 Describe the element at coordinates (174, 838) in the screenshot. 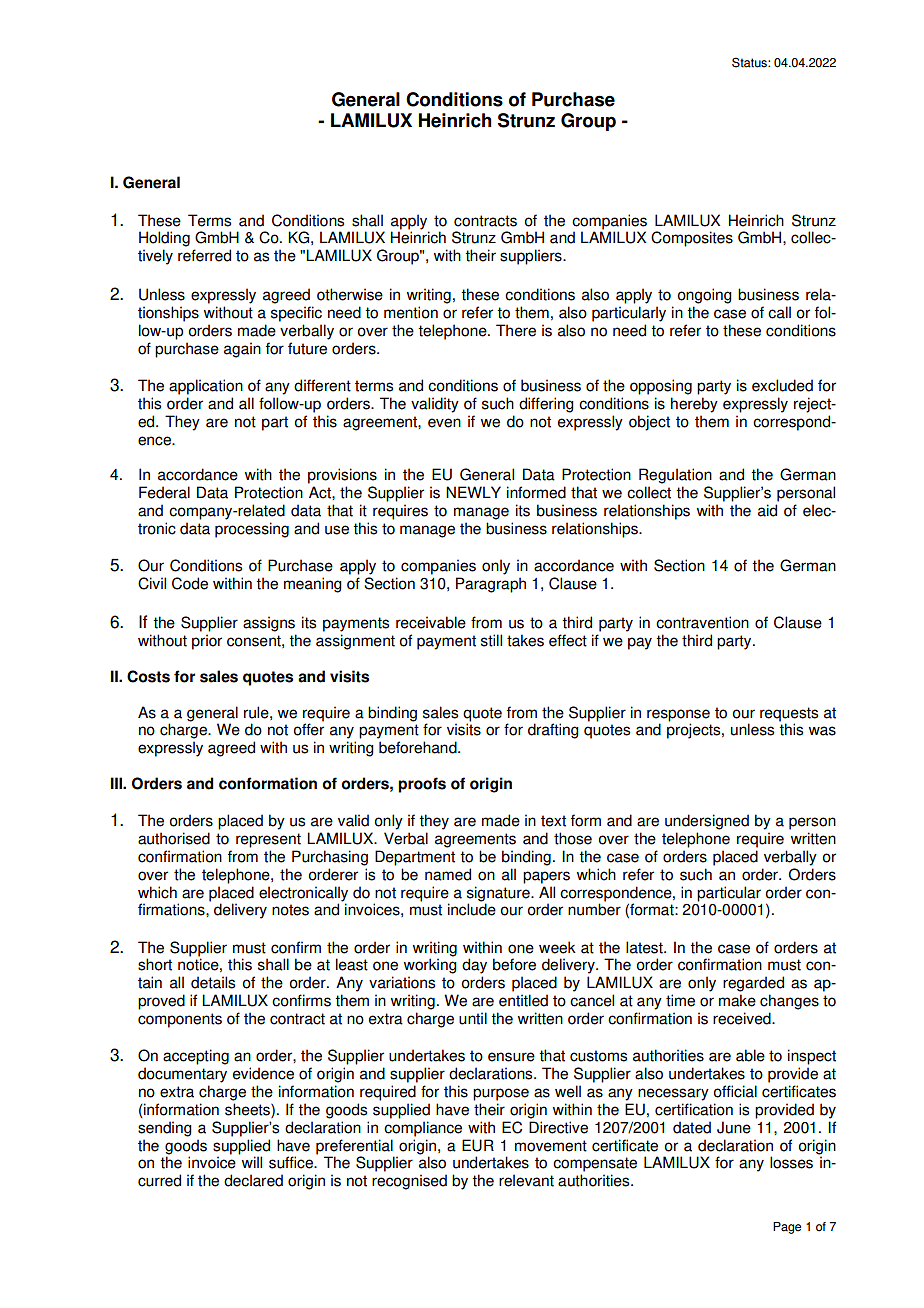

I see `authorised` at that location.
